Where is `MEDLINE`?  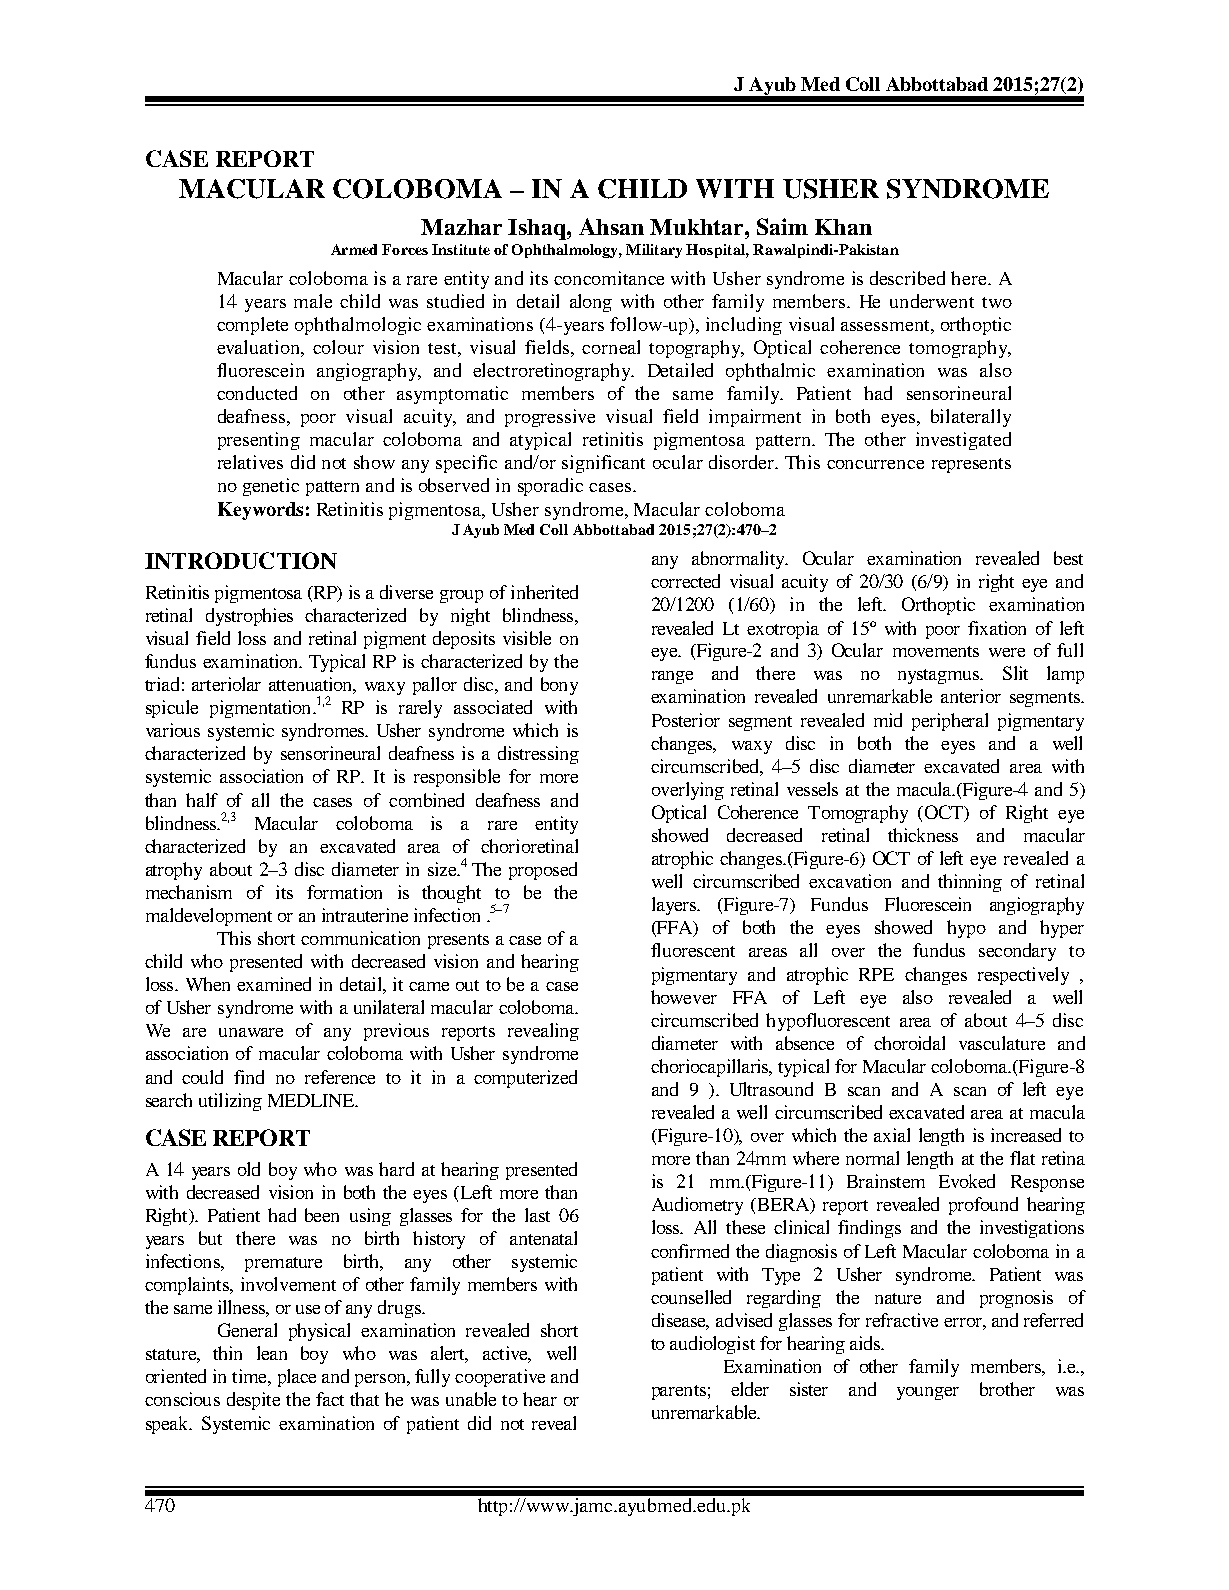
MEDLINE is located at coordinates (312, 1100).
